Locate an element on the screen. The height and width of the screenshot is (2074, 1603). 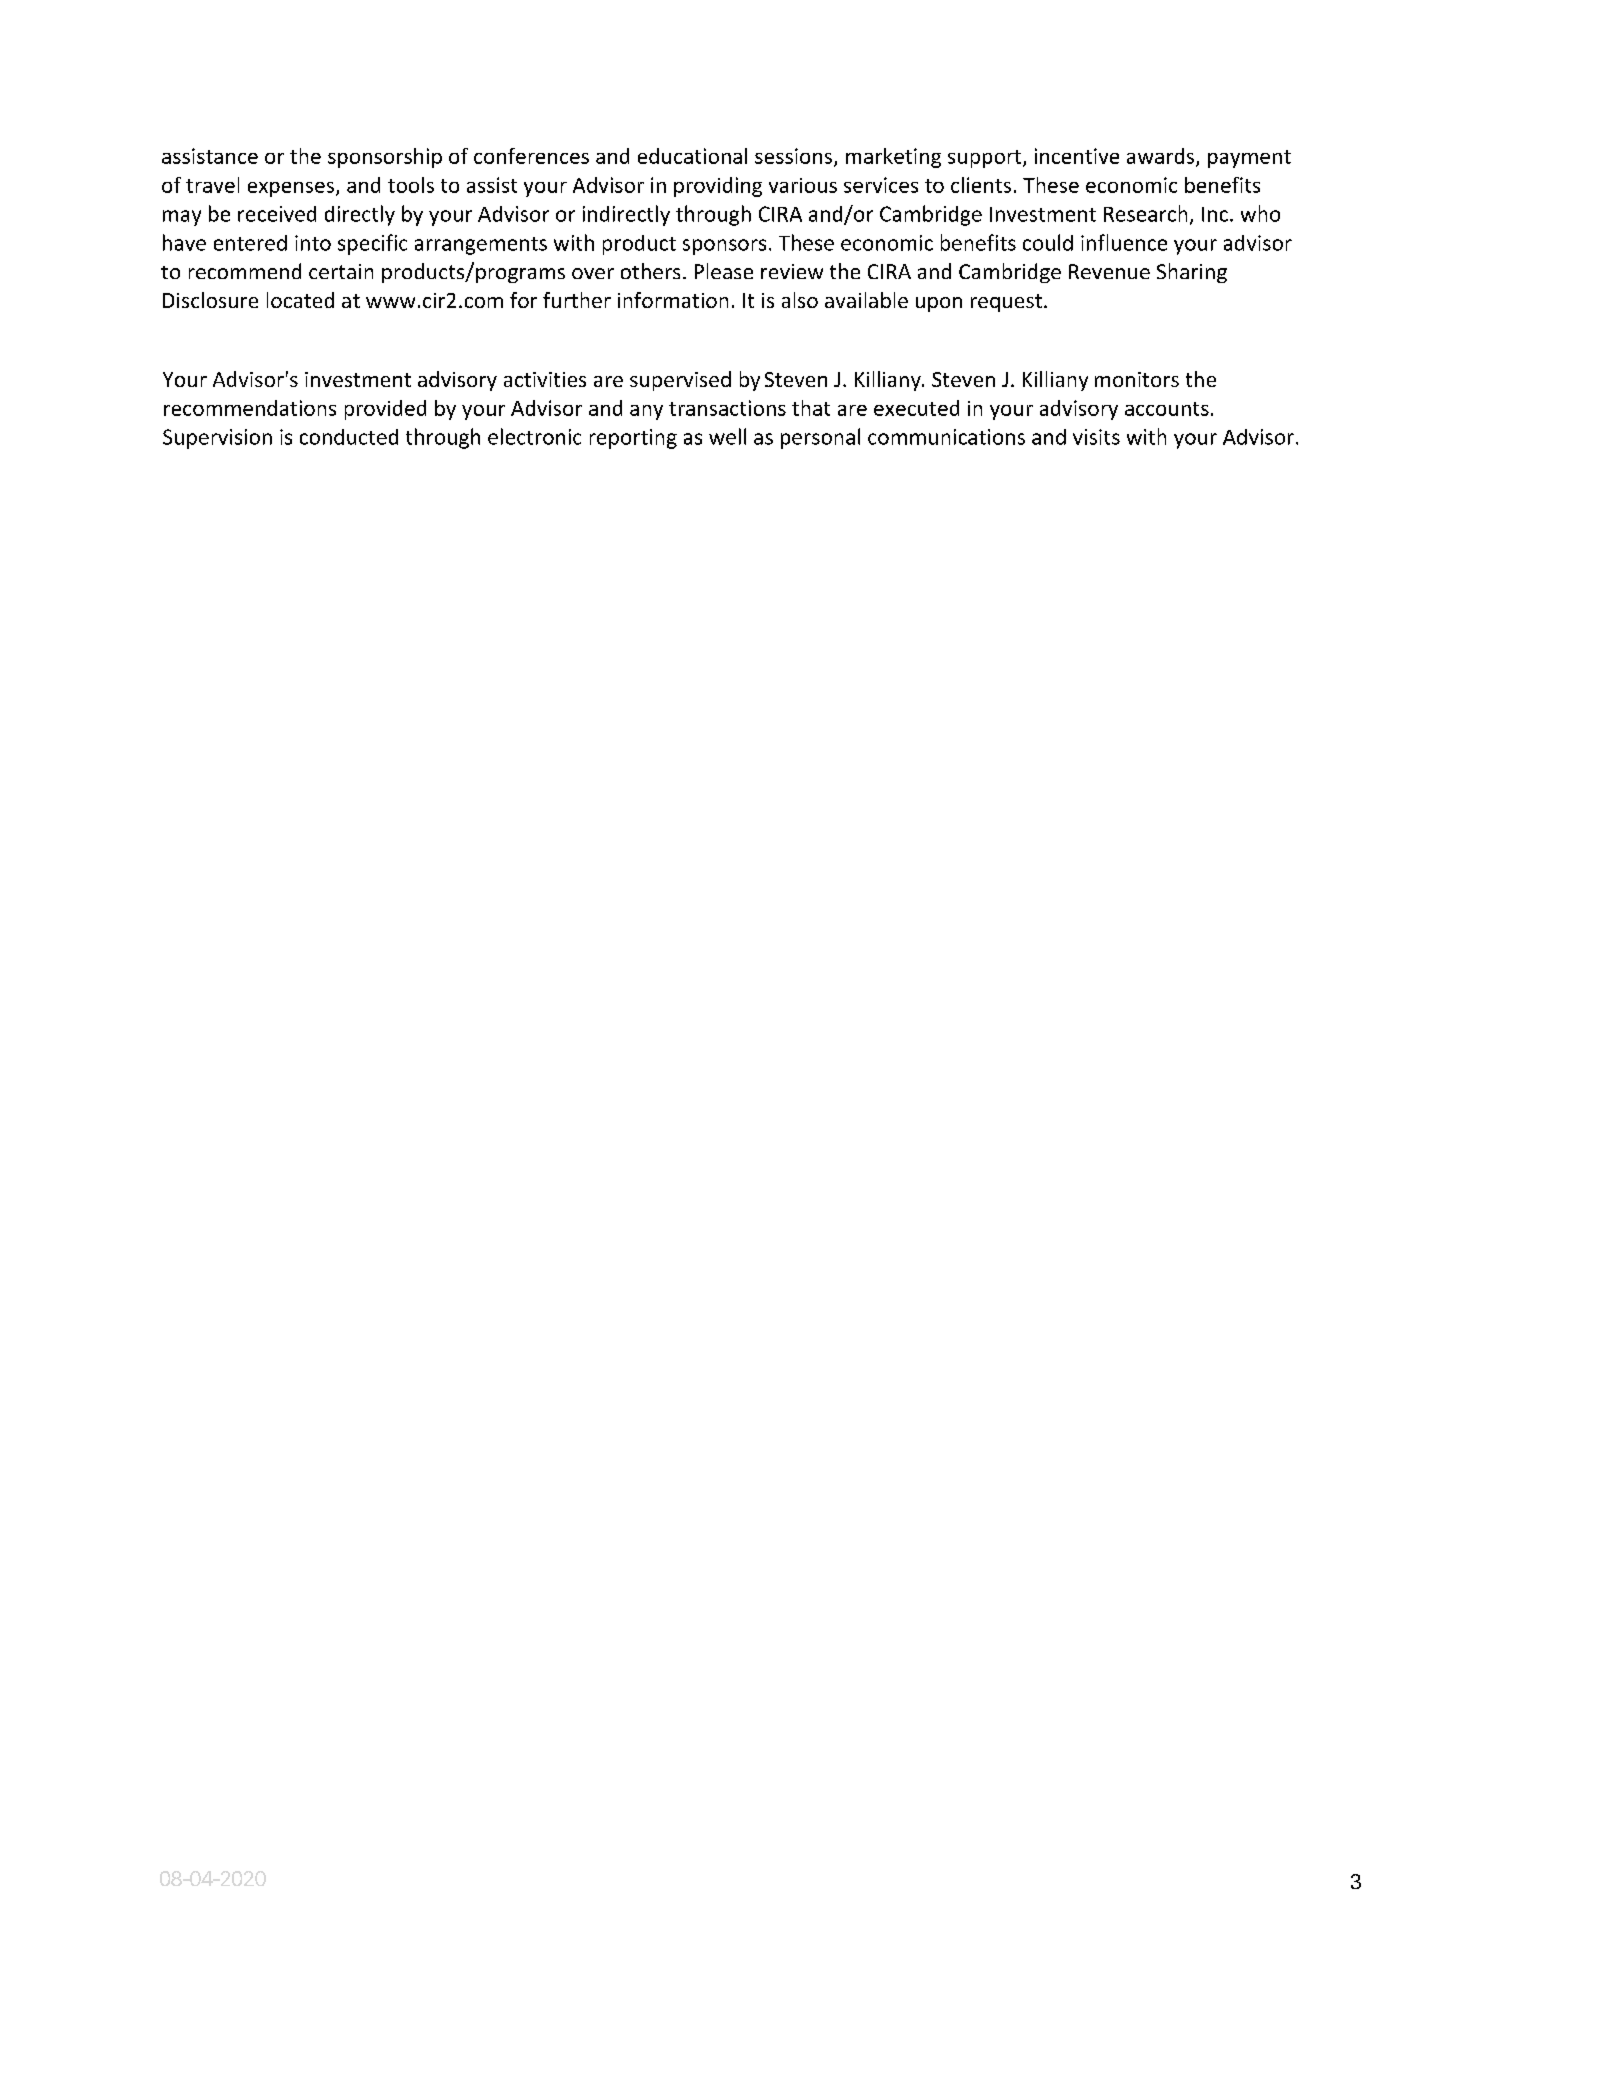
awards is located at coordinates (1162, 157).
